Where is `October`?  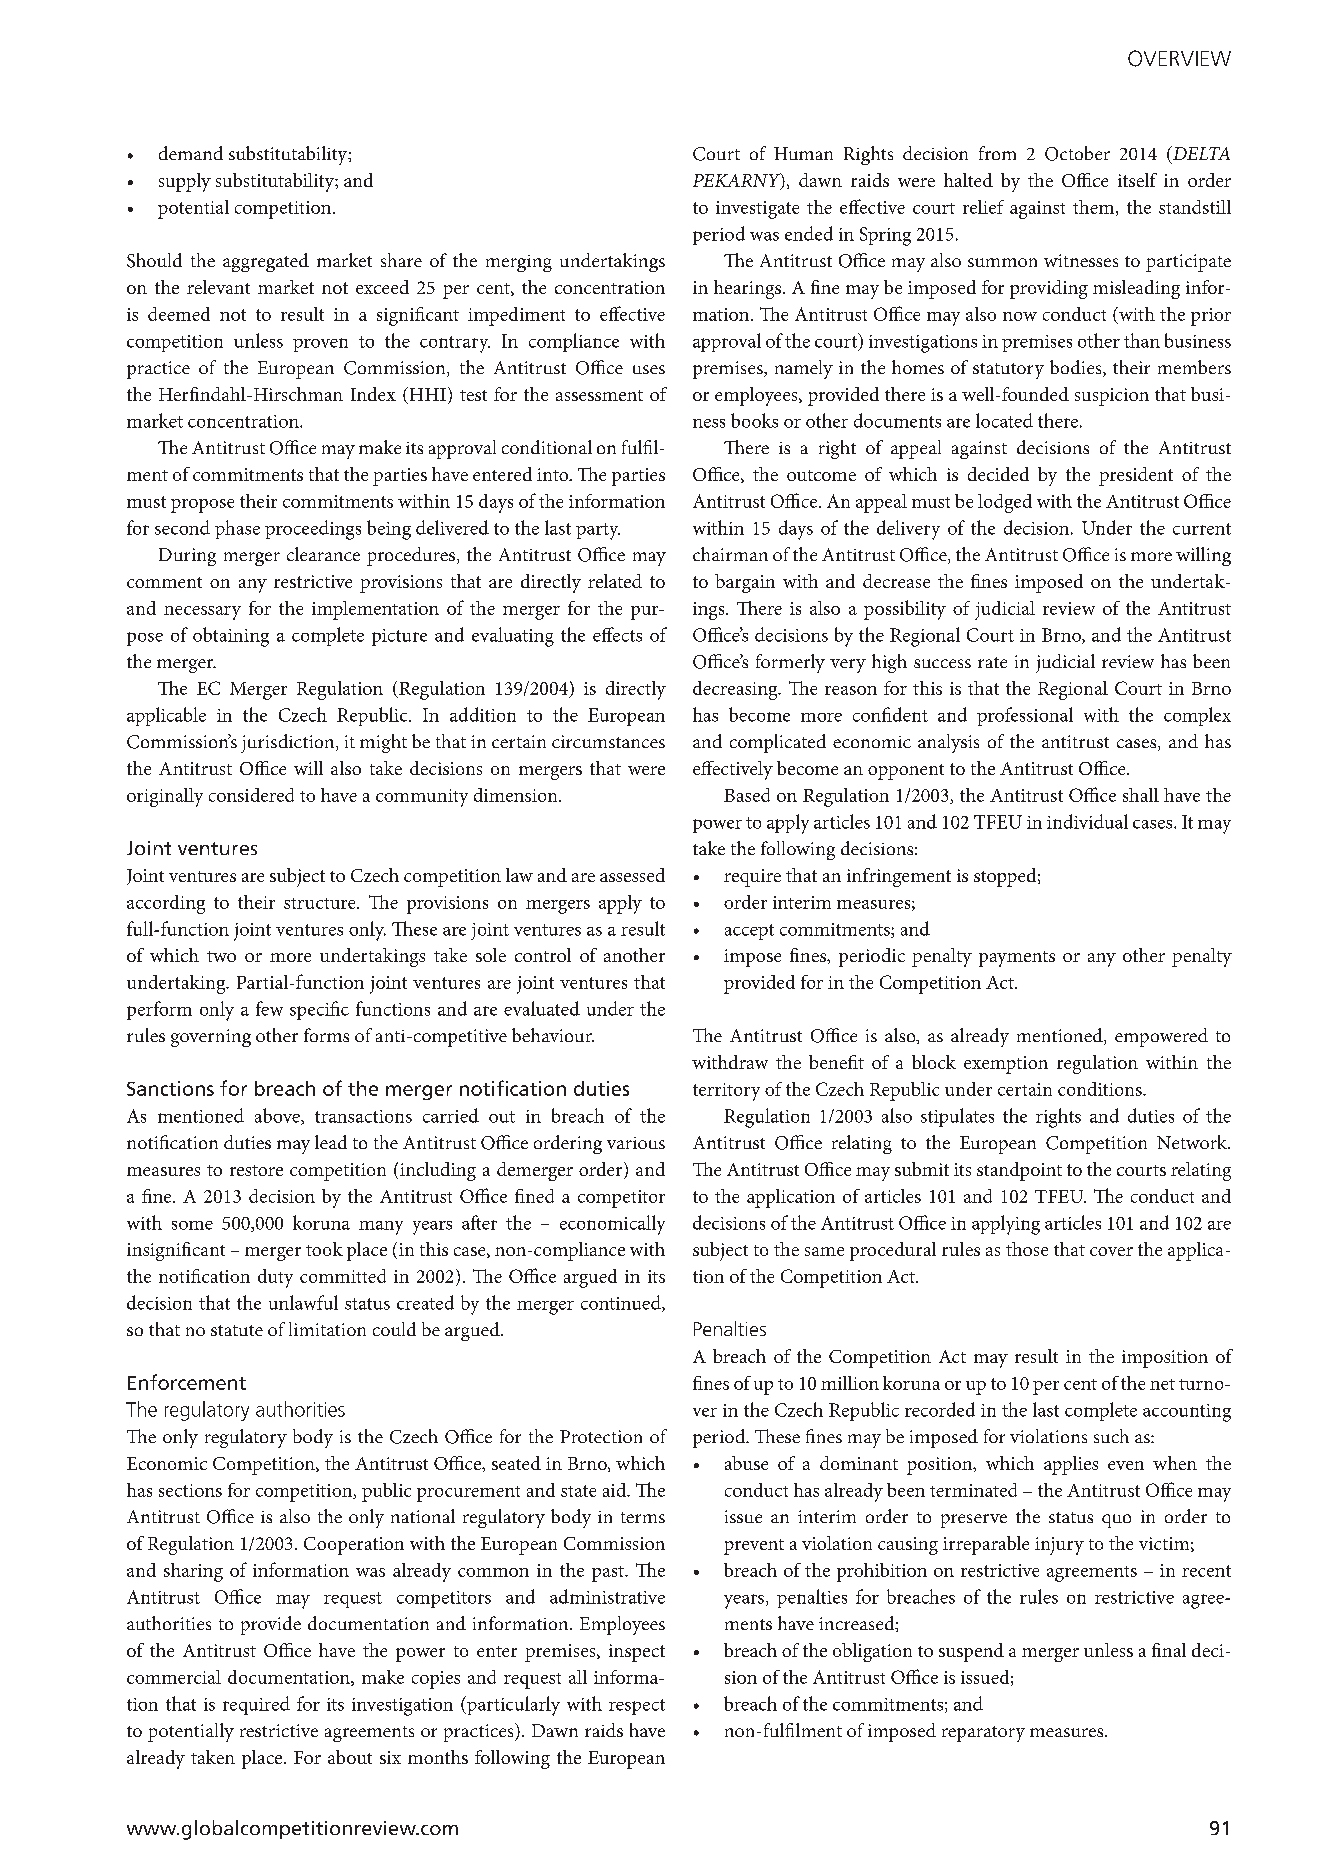 October is located at coordinates (1077, 153).
